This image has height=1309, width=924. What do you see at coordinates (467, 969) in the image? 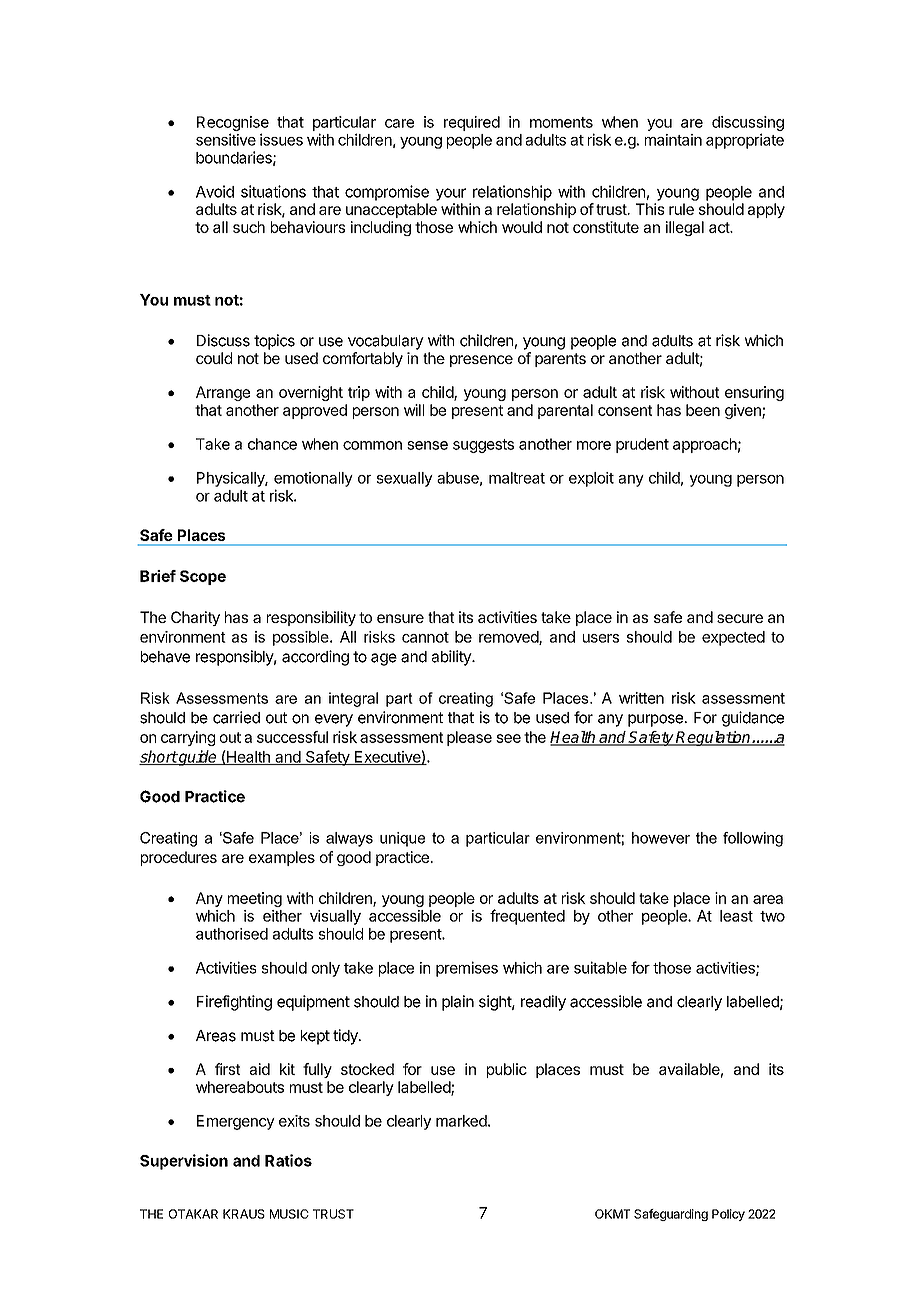
I see `premises` at bounding box center [467, 969].
